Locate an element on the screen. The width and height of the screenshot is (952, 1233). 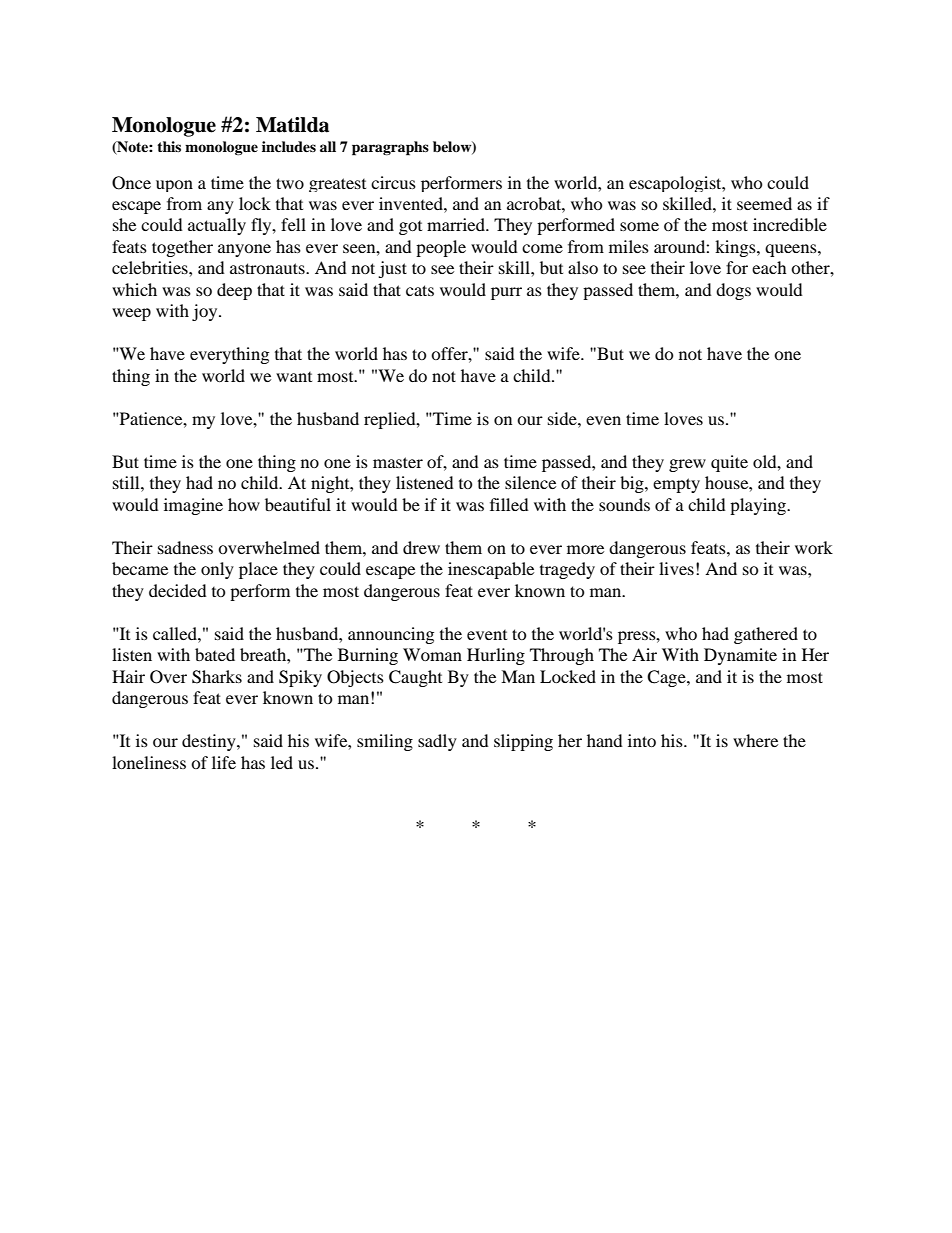
imagine is located at coordinates (193, 506).
